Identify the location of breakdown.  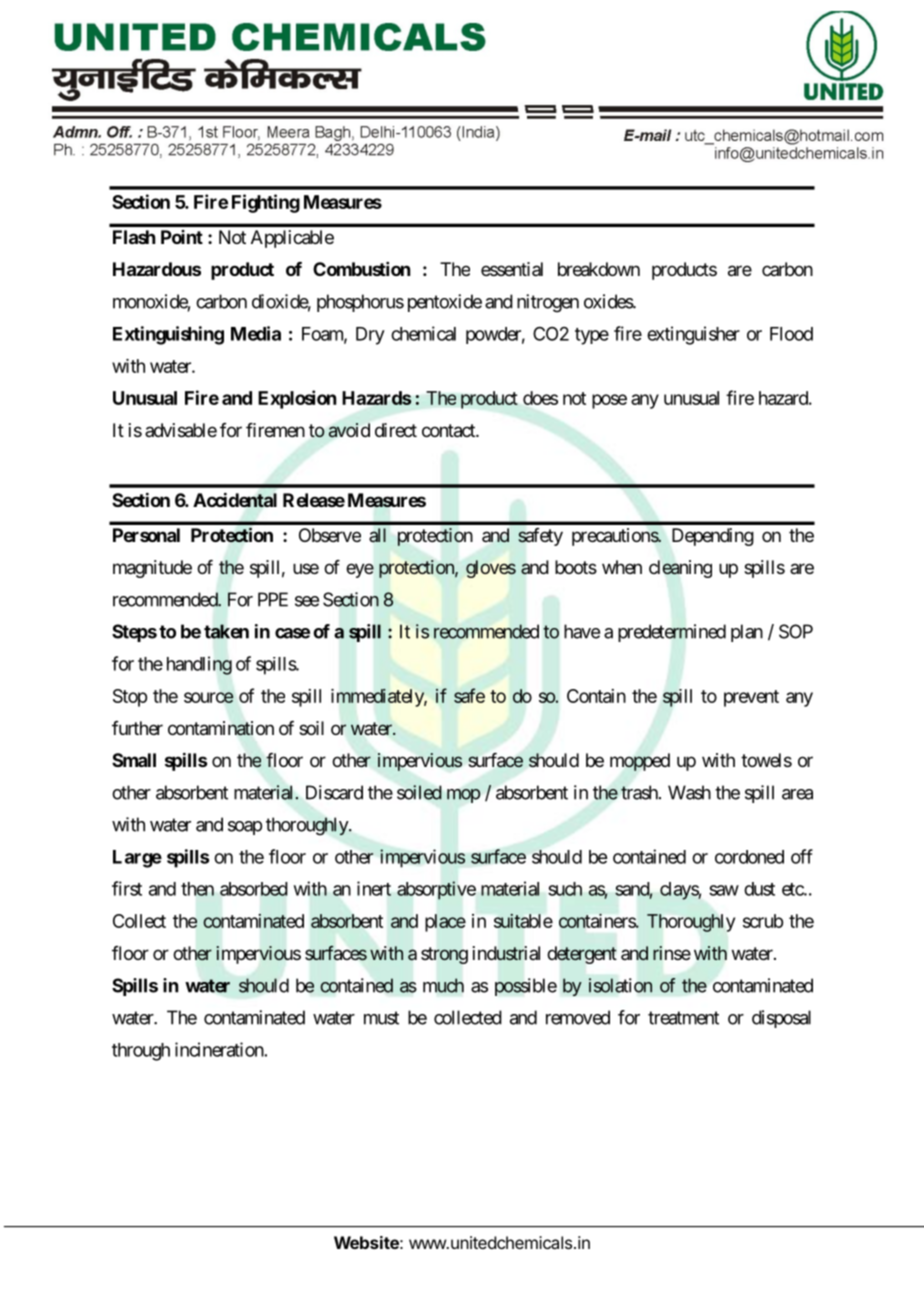
(599, 269).
